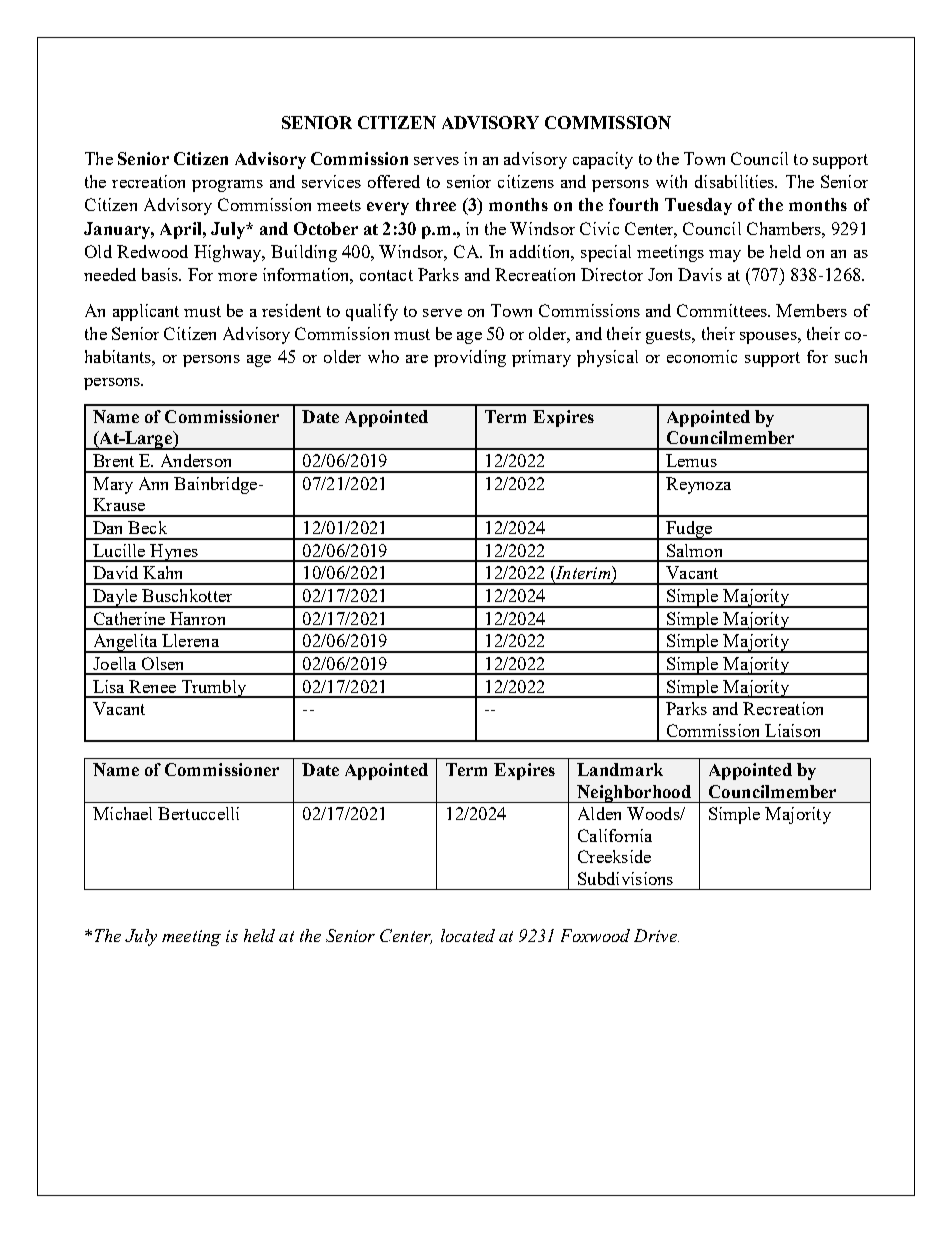 The image size is (952, 1233). I want to click on programs, so click(227, 186).
